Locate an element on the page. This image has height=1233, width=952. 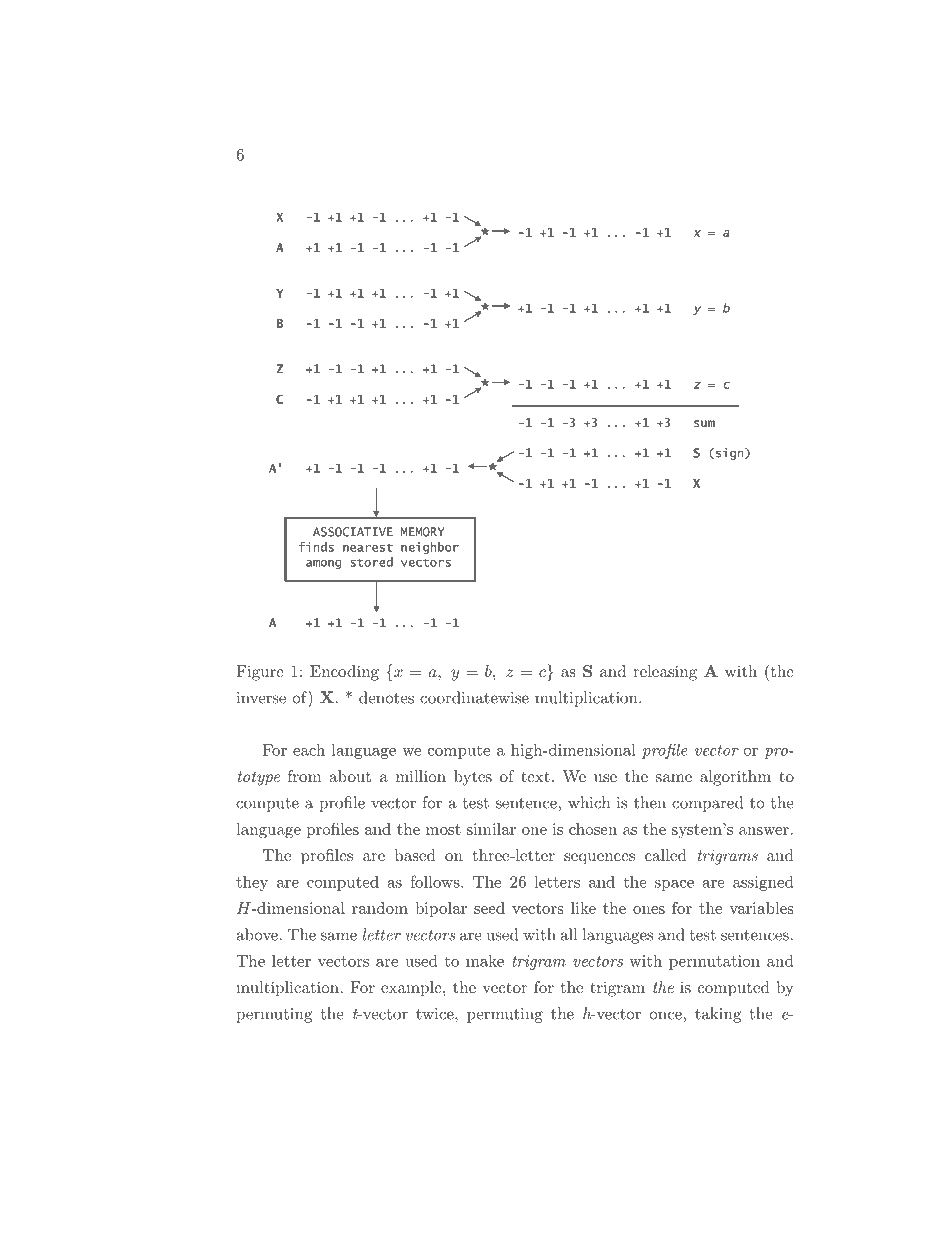
releasing is located at coordinates (665, 673).
